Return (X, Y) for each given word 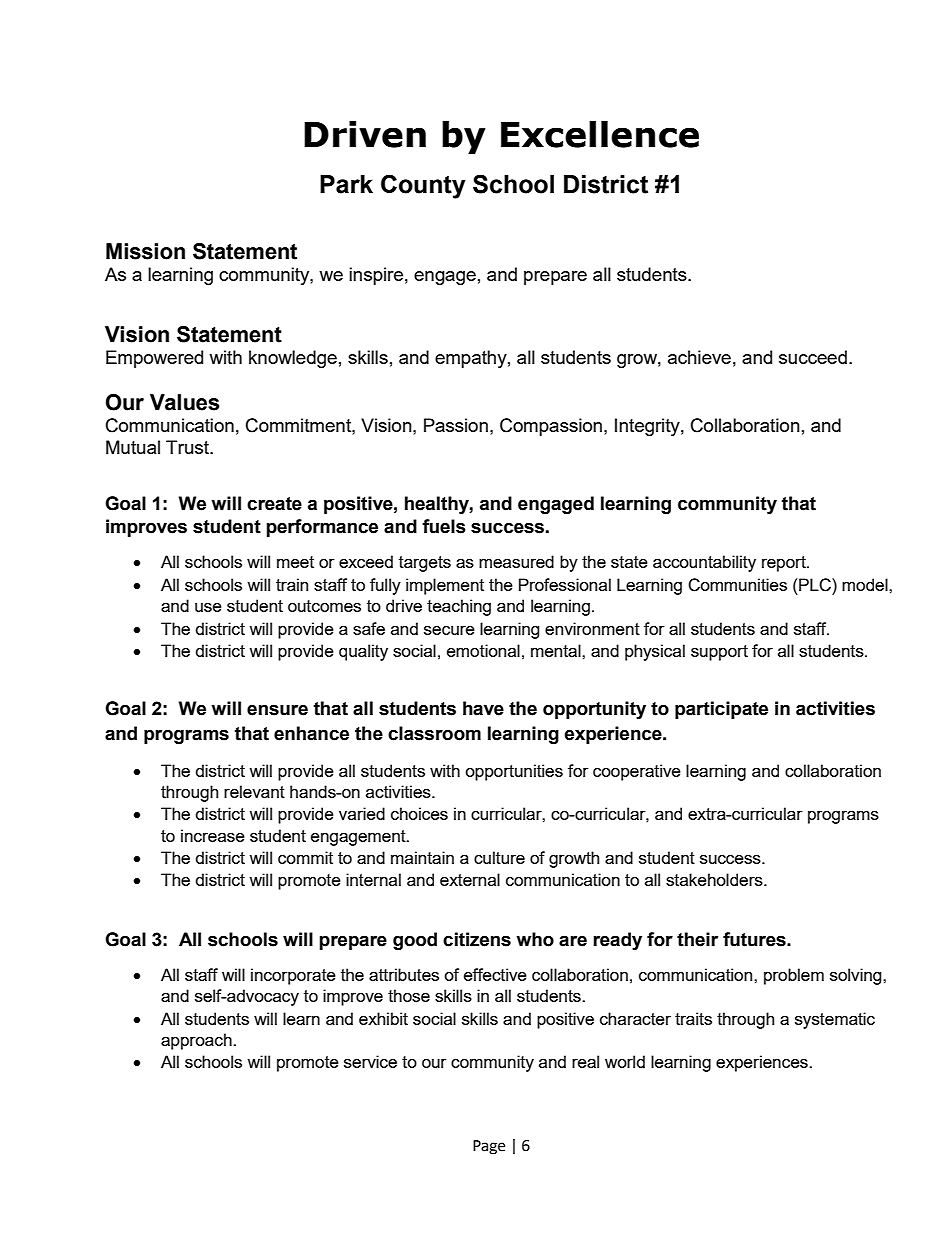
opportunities (514, 772)
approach (197, 1041)
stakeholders (715, 879)
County (423, 186)
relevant (254, 791)
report (785, 564)
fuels (444, 526)
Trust (188, 447)
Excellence (600, 134)
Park (346, 184)
